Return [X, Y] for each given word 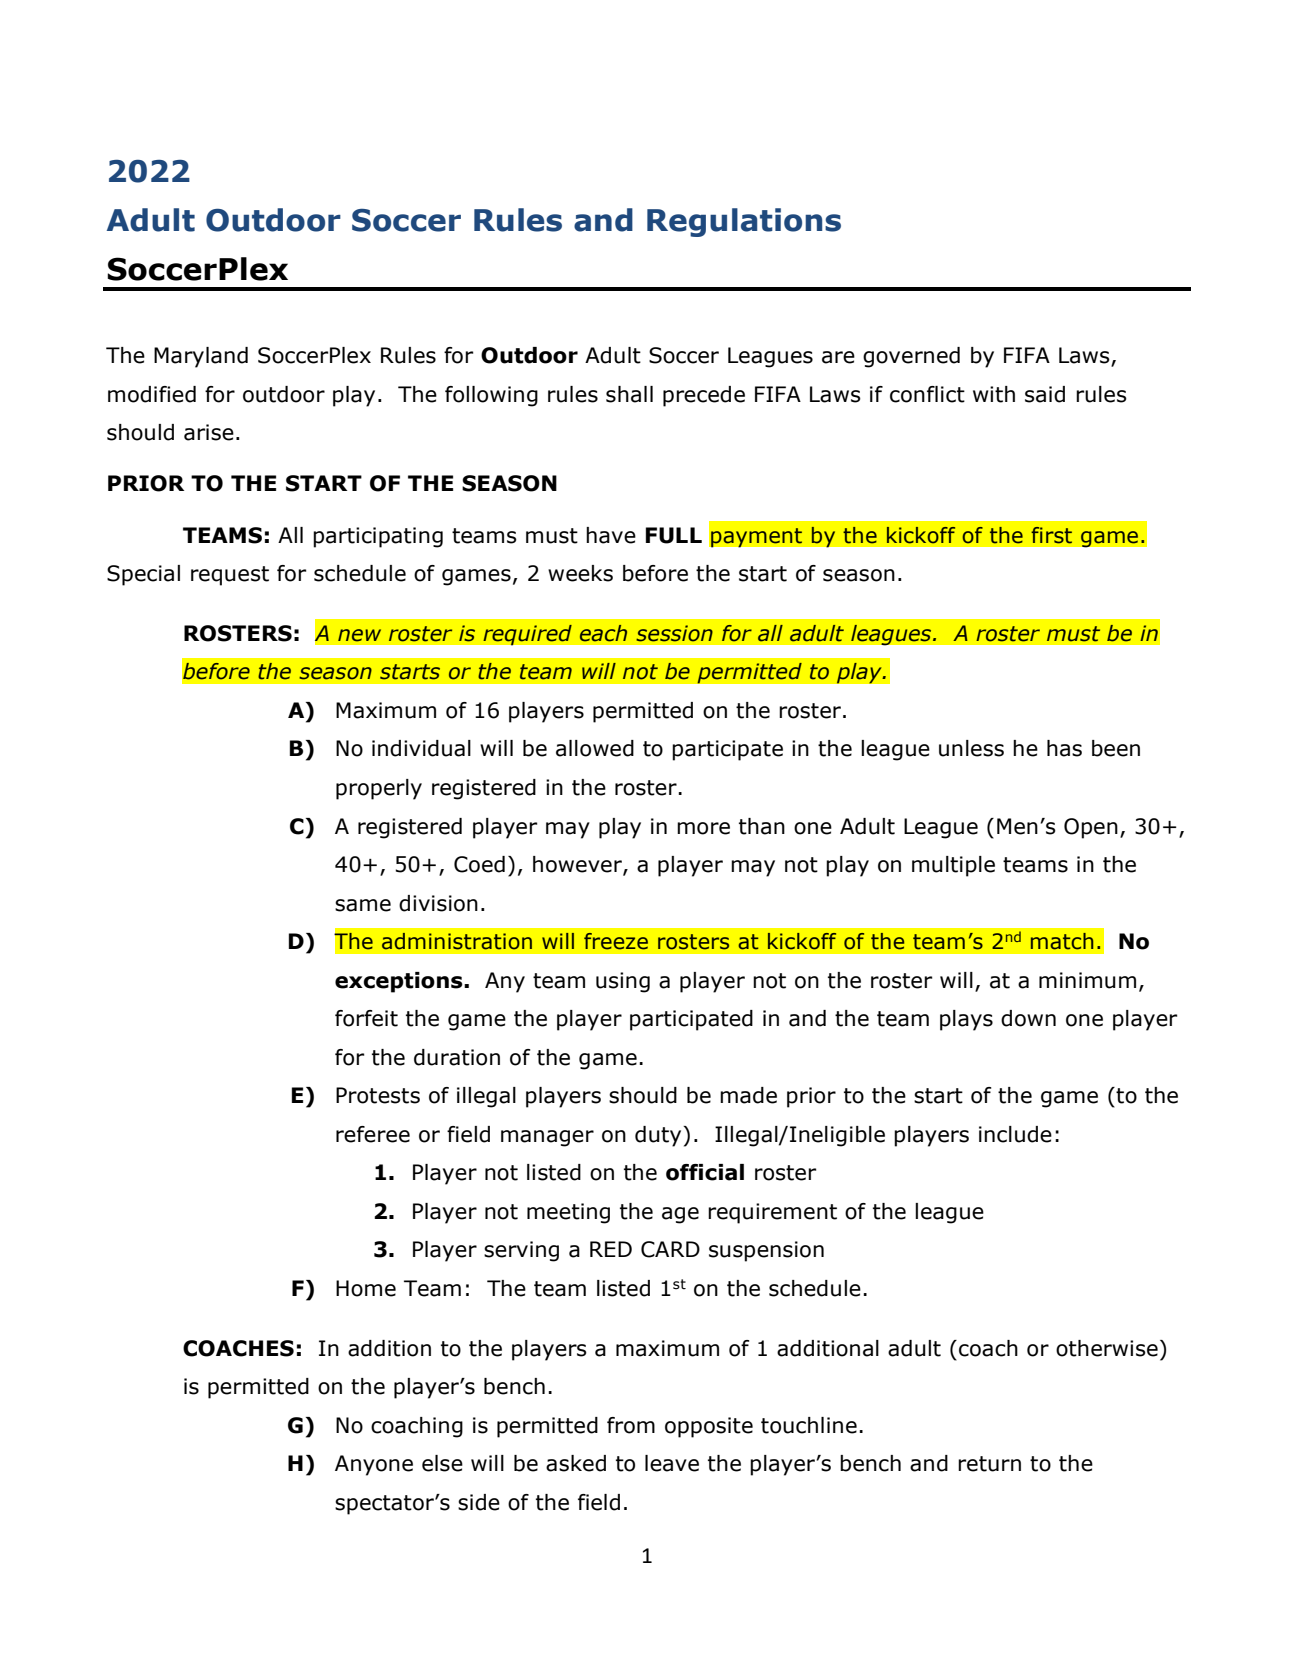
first [1051, 535]
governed [911, 357]
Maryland [201, 357]
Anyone [374, 1465]
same [363, 905]
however [578, 865]
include [1015, 1134]
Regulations [744, 222]
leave [672, 1463]
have [611, 535]
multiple [953, 866]
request [230, 576]
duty [659, 1136]
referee [373, 1134]
